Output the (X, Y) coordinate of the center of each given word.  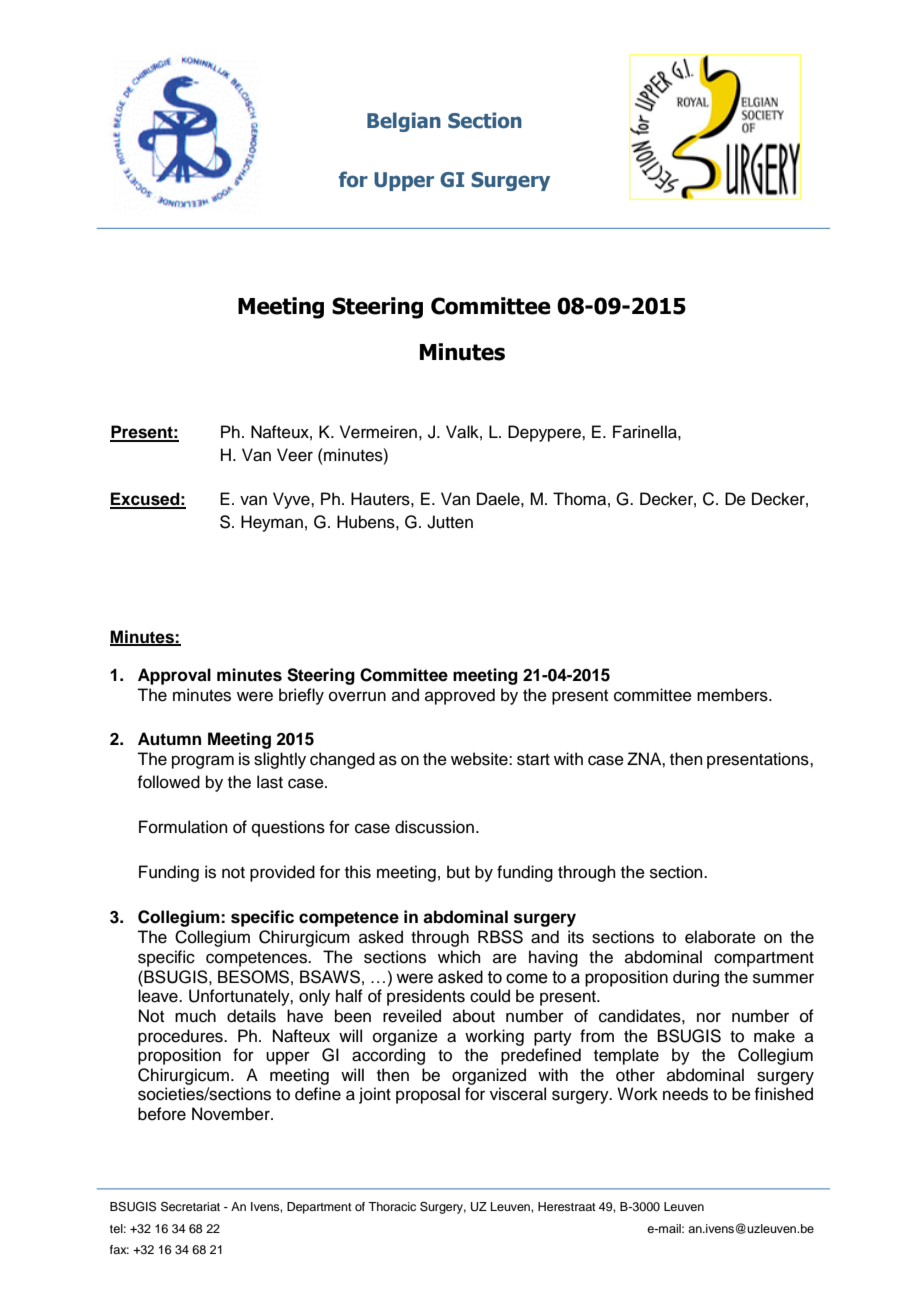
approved (460, 696)
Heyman (272, 523)
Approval (174, 676)
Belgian (404, 122)
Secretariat (190, 1207)
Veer (295, 455)
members (733, 695)
